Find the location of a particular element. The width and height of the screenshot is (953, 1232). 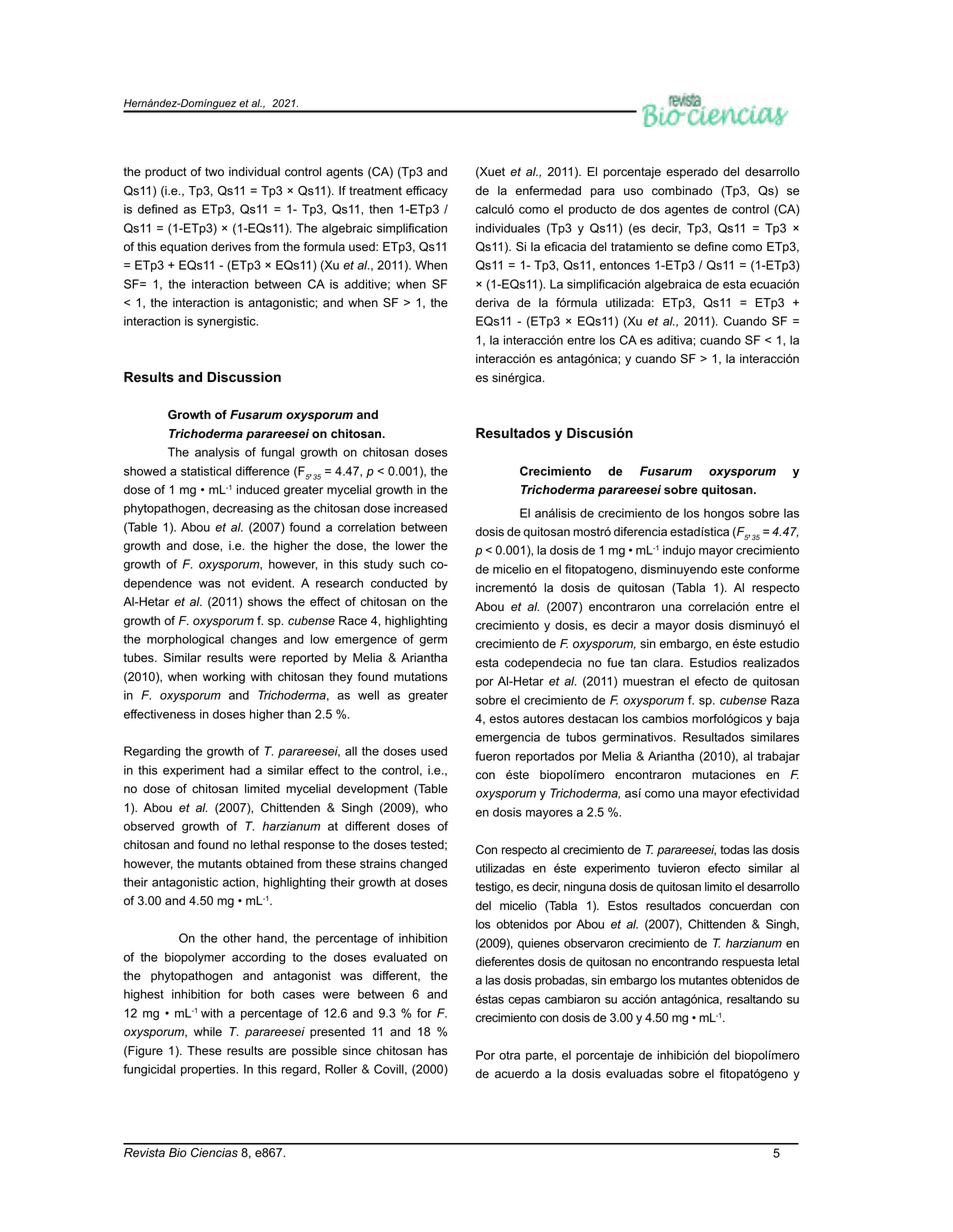

Ciencias is located at coordinates (214, 1153).
